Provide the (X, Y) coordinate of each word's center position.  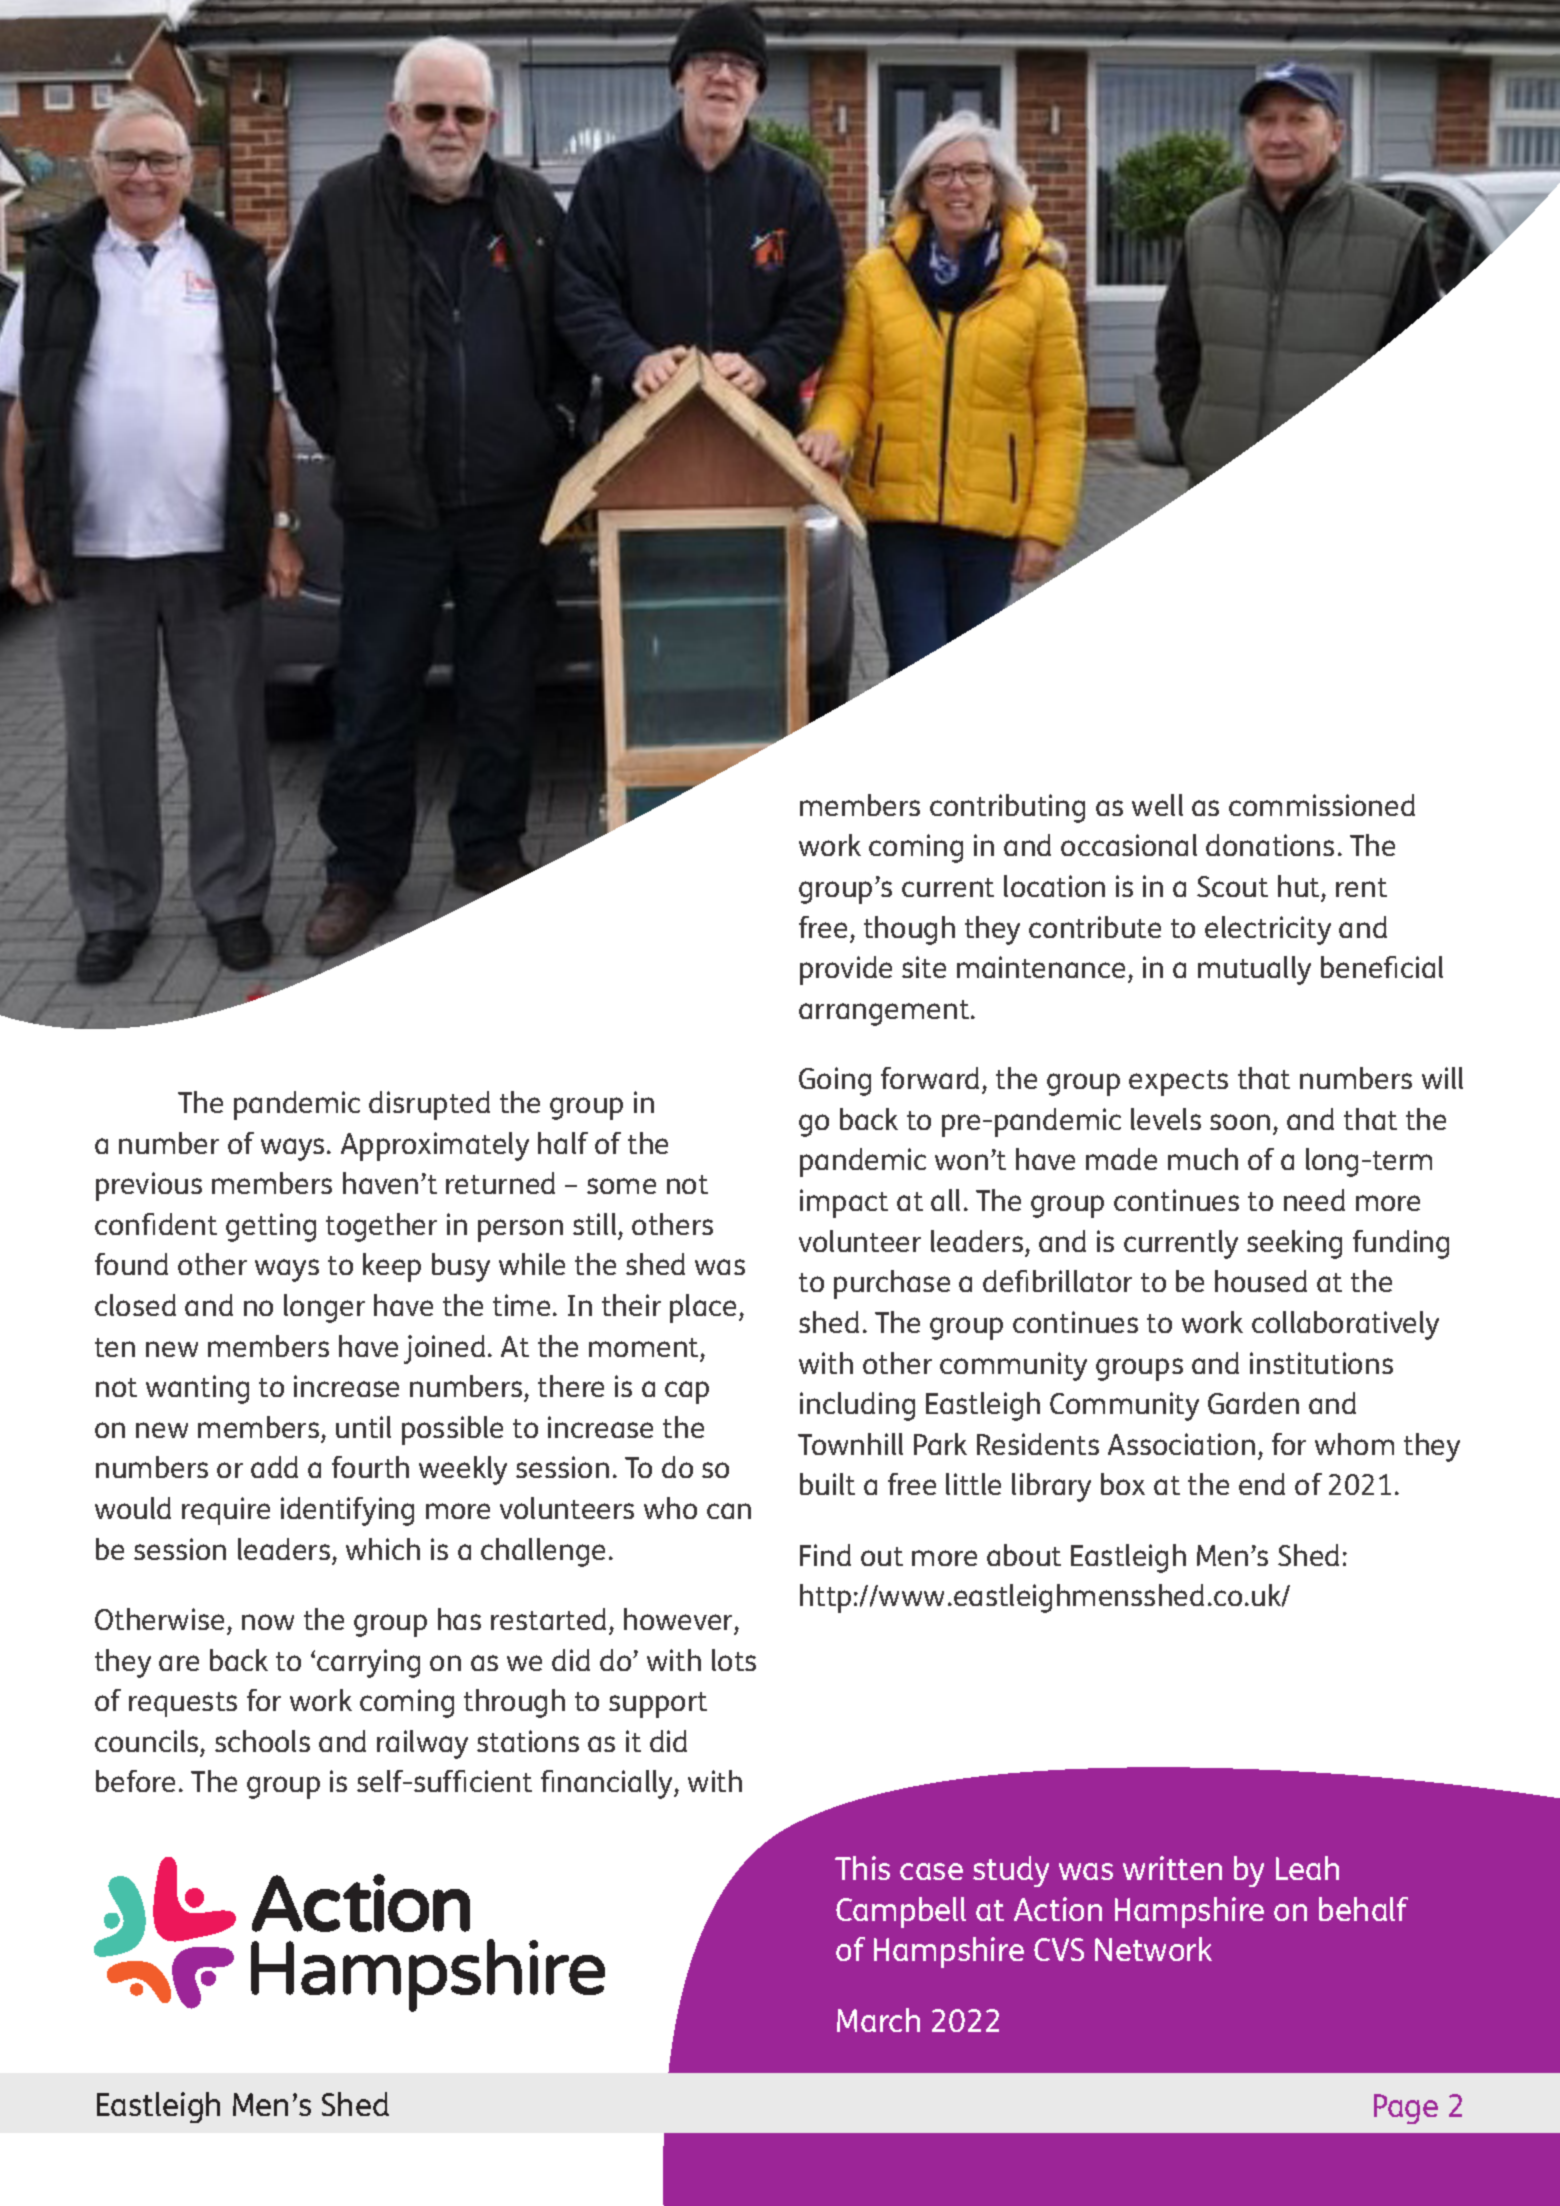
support (658, 1705)
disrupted (429, 1105)
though (909, 930)
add (274, 1467)
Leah (1307, 1868)
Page (1406, 2109)
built (827, 1484)
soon (1240, 1122)
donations (1270, 845)
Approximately (435, 1146)
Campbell (901, 1912)
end (1262, 1484)
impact (844, 1203)
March (878, 2020)
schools (262, 1741)
